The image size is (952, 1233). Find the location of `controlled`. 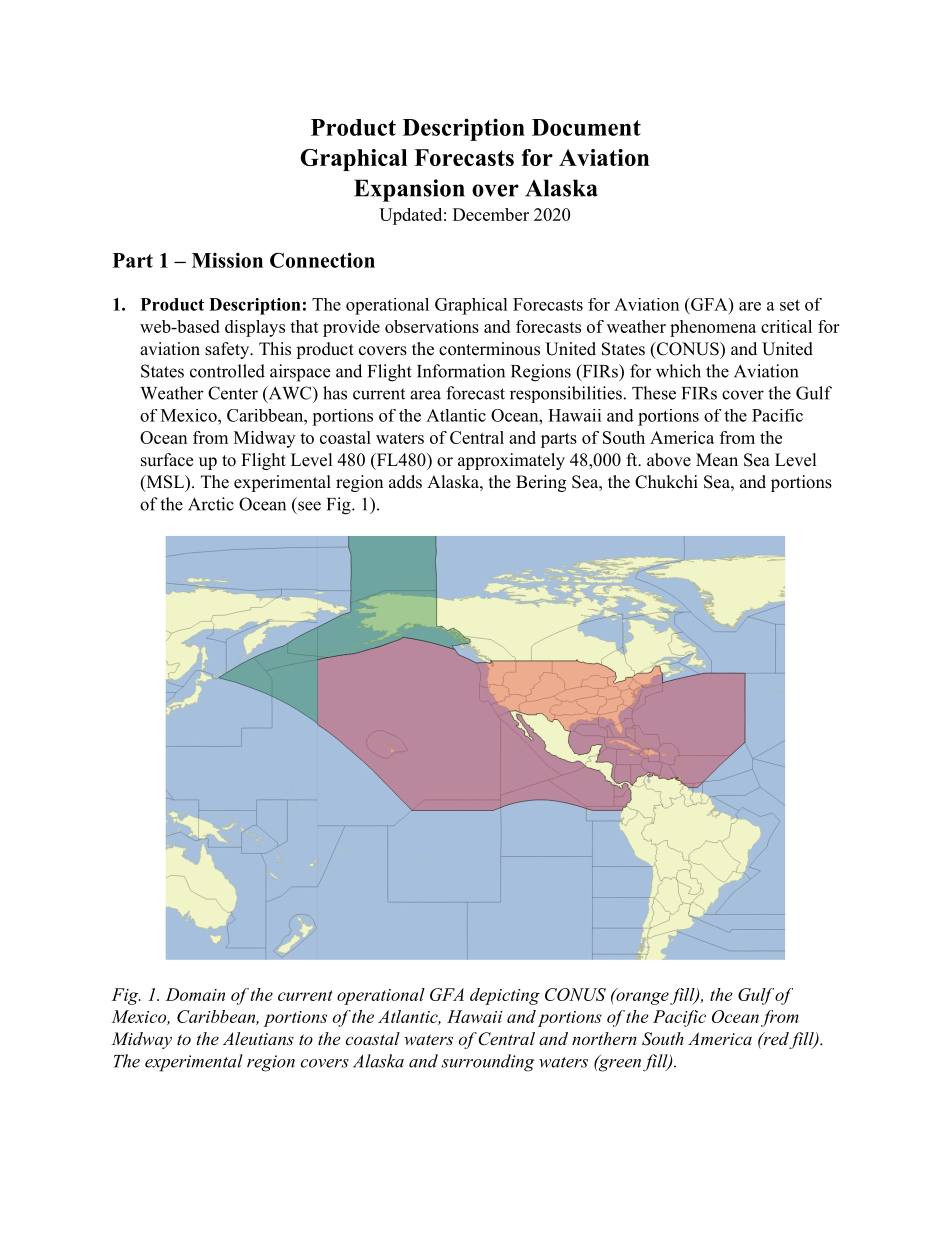

controlled is located at coordinates (227, 371).
